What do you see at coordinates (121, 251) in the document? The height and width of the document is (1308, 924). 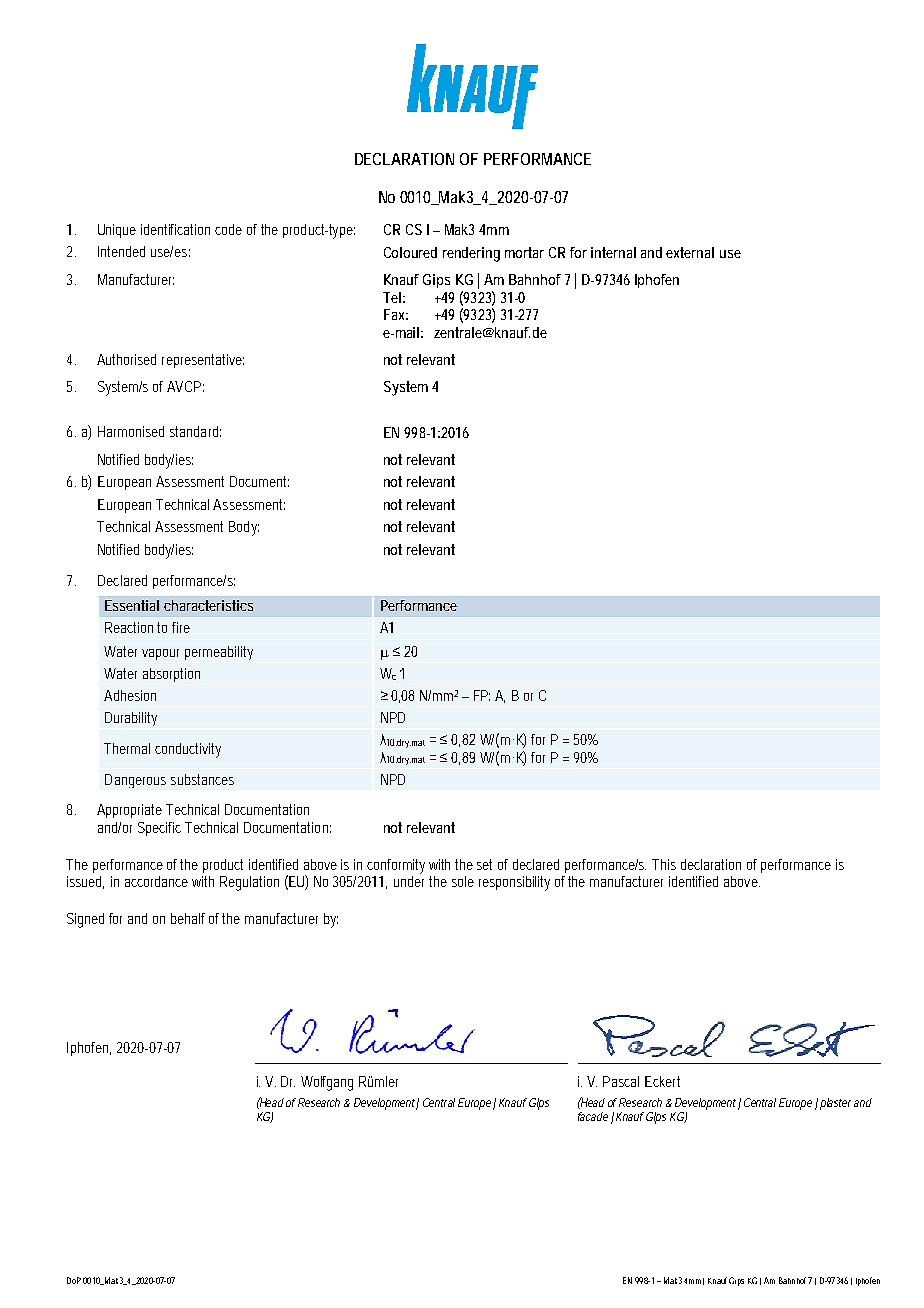 I see `Intended` at bounding box center [121, 251].
